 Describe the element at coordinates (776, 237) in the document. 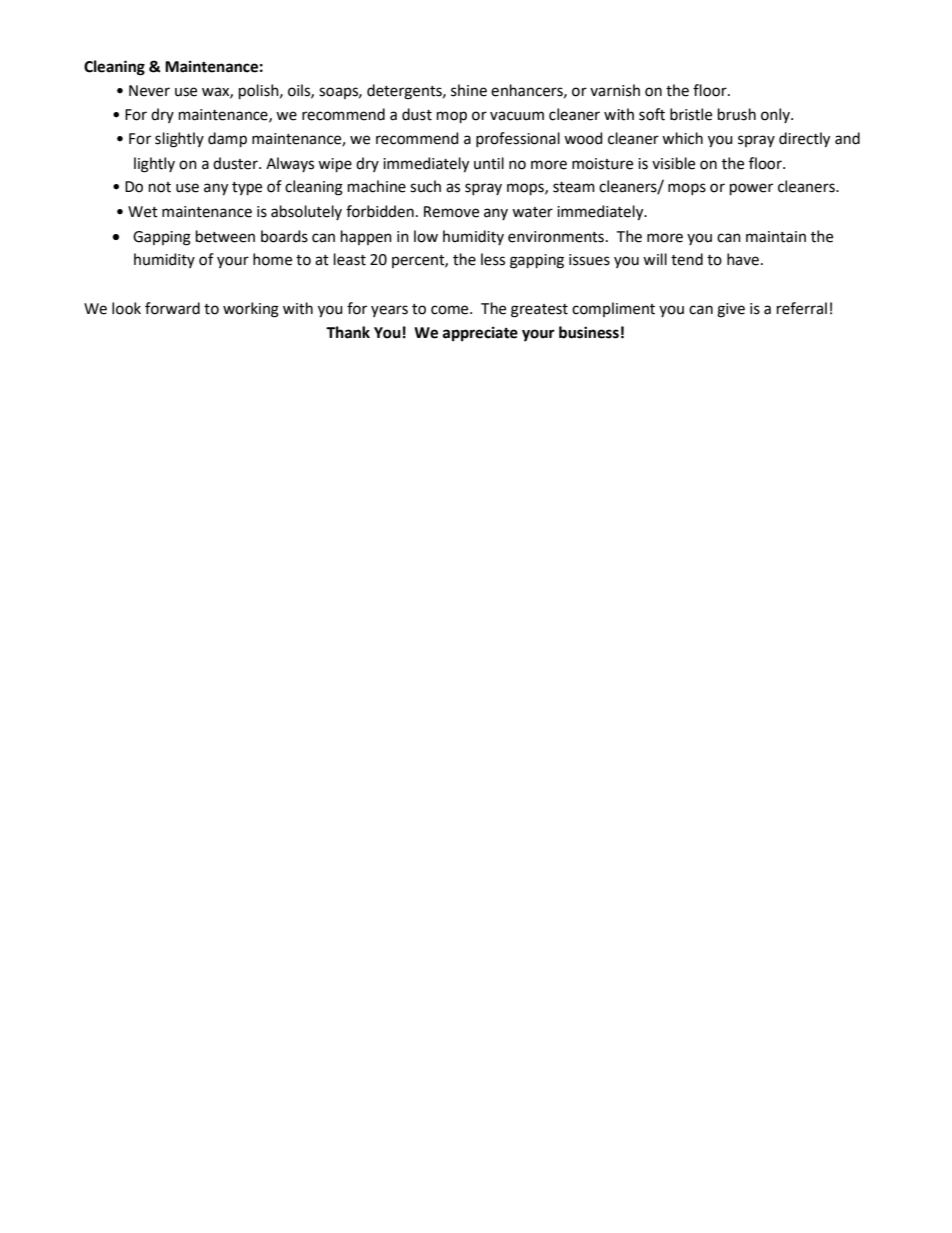

I see `maintain` at that location.
